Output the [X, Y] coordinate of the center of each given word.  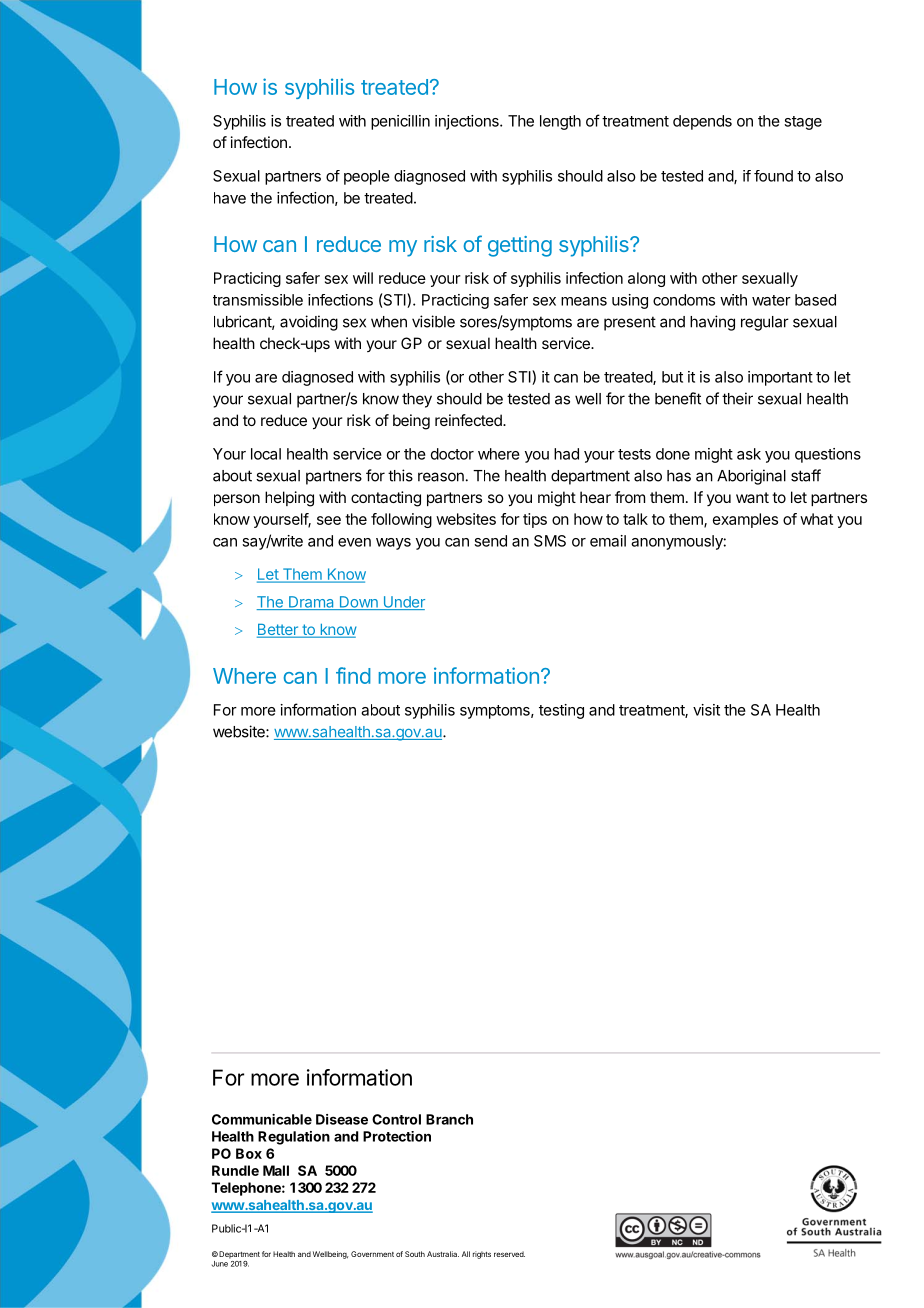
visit [706, 710]
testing [561, 711]
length [560, 122]
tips [535, 520]
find [353, 675]
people [367, 177]
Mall [276, 1170]
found [773, 176]
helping [289, 499]
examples [745, 520]
